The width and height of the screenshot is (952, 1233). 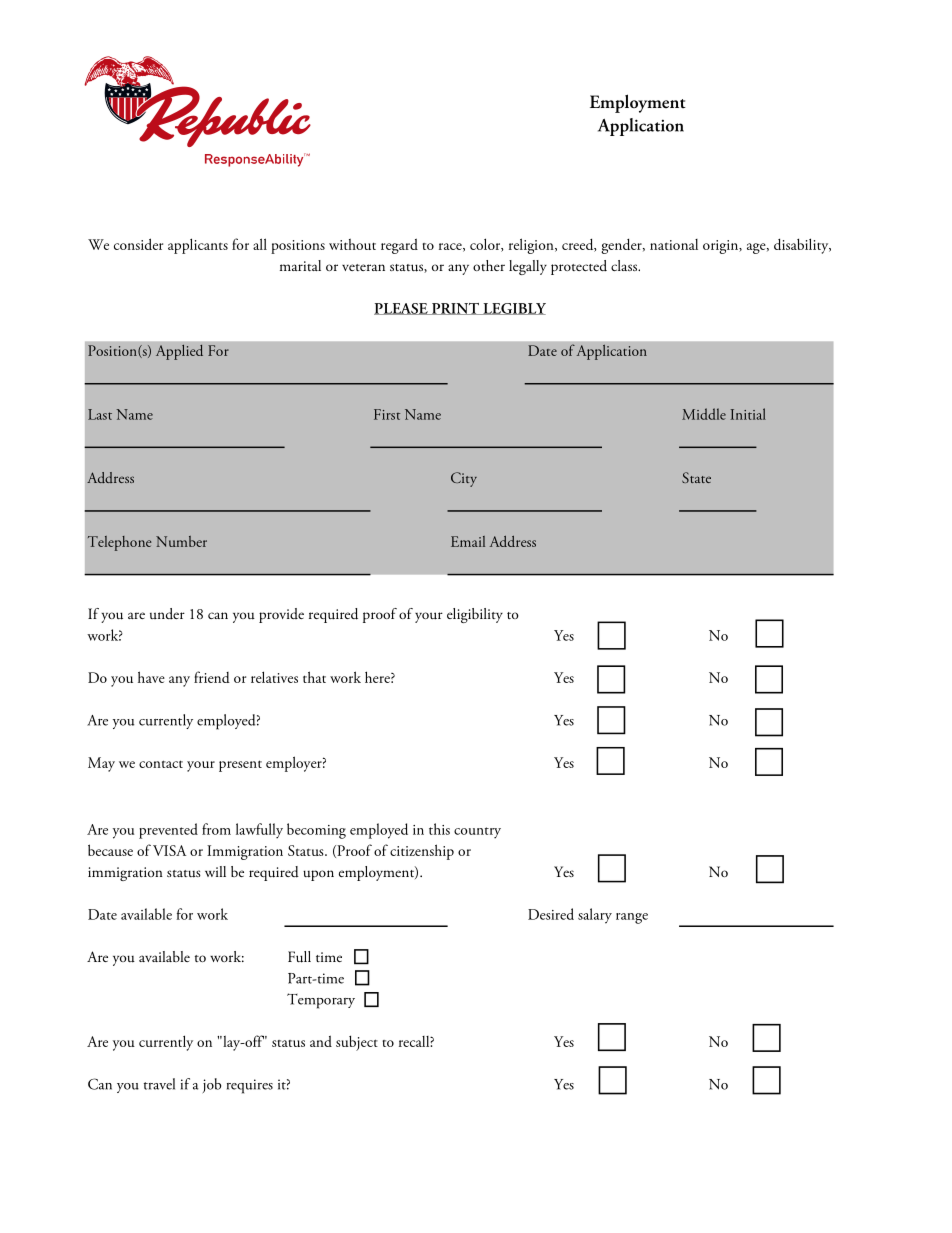 I want to click on subject, so click(x=357, y=1043).
